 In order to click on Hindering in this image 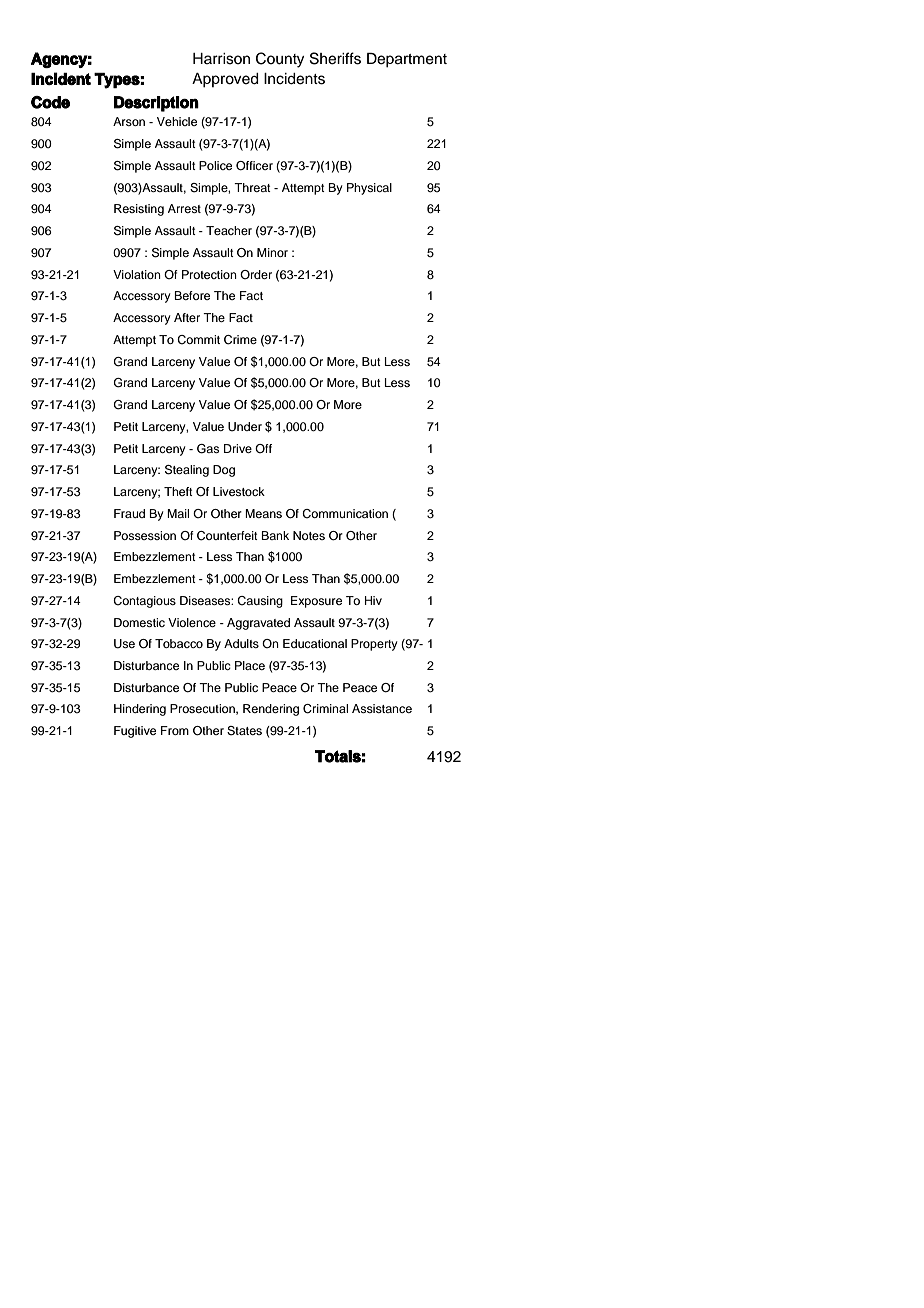, I will do `click(140, 710)`.
